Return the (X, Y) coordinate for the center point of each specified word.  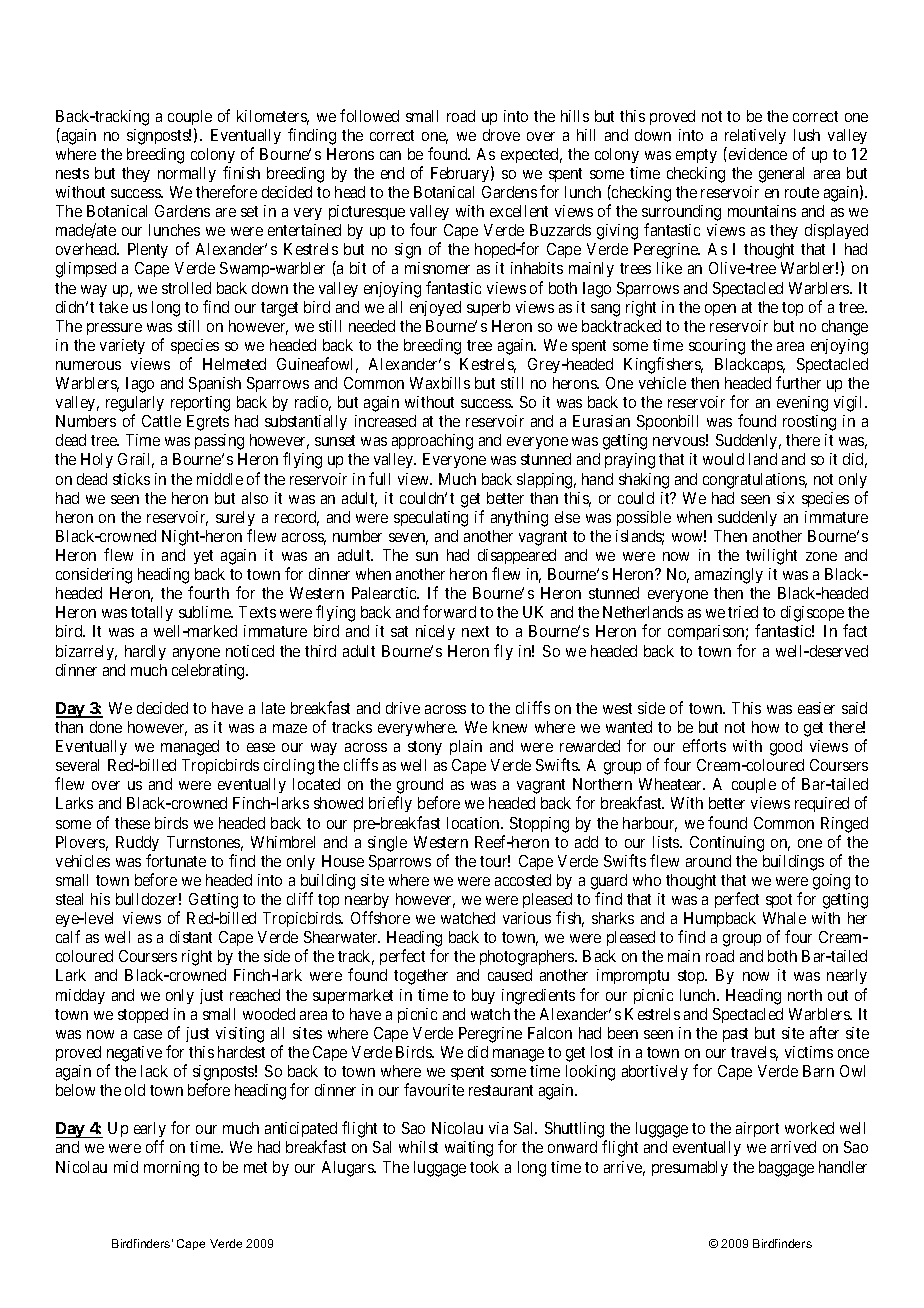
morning (171, 1169)
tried (743, 612)
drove (501, 135)
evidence (756, 153)
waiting (469, 1149)
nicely (435, 632)
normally (187, 174)
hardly (145, 652)
